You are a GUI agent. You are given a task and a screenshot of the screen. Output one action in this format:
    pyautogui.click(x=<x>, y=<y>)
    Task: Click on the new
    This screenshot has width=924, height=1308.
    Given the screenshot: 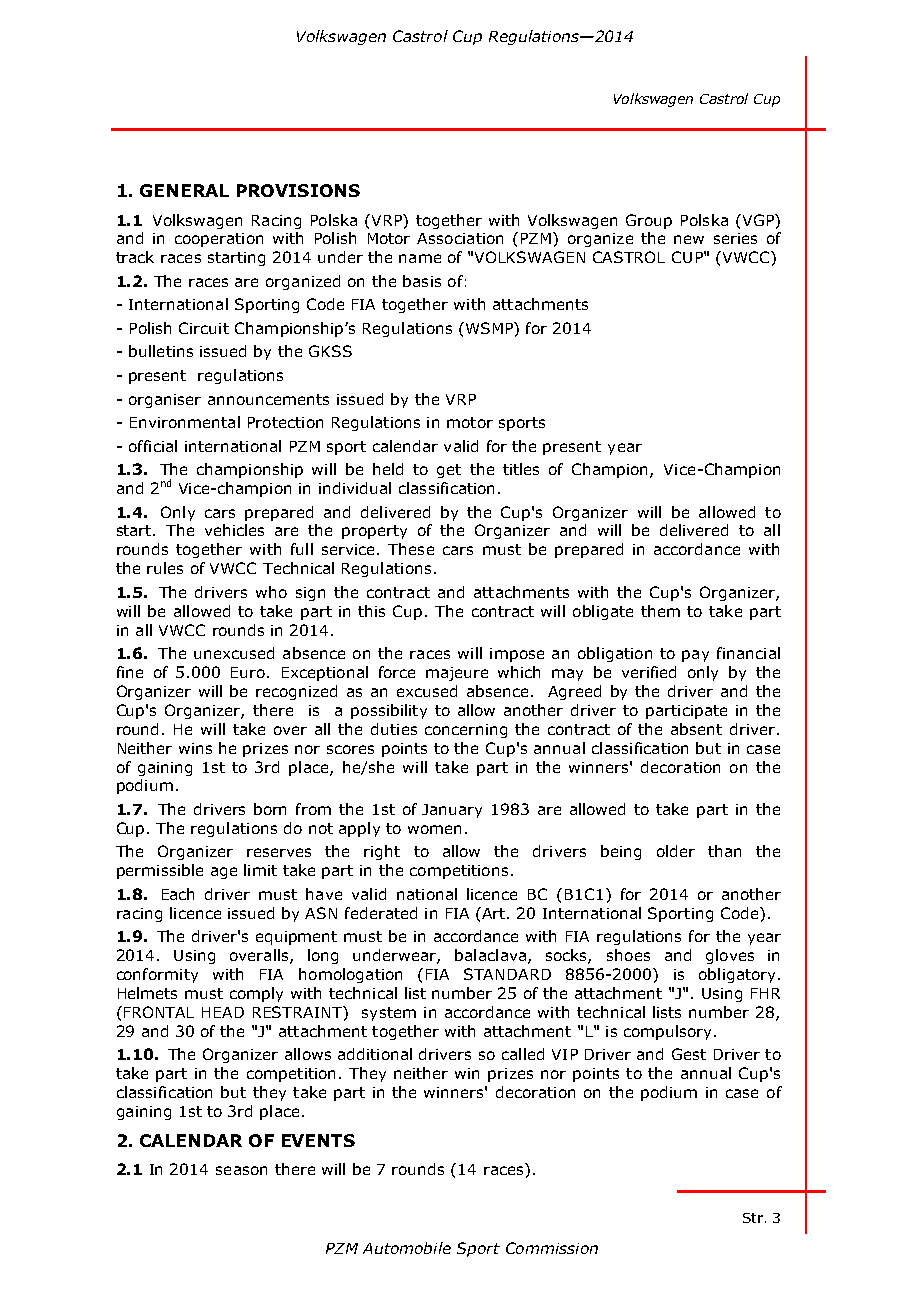 What is the action you would take?
    pyautogui.click(x=689, y=239)
